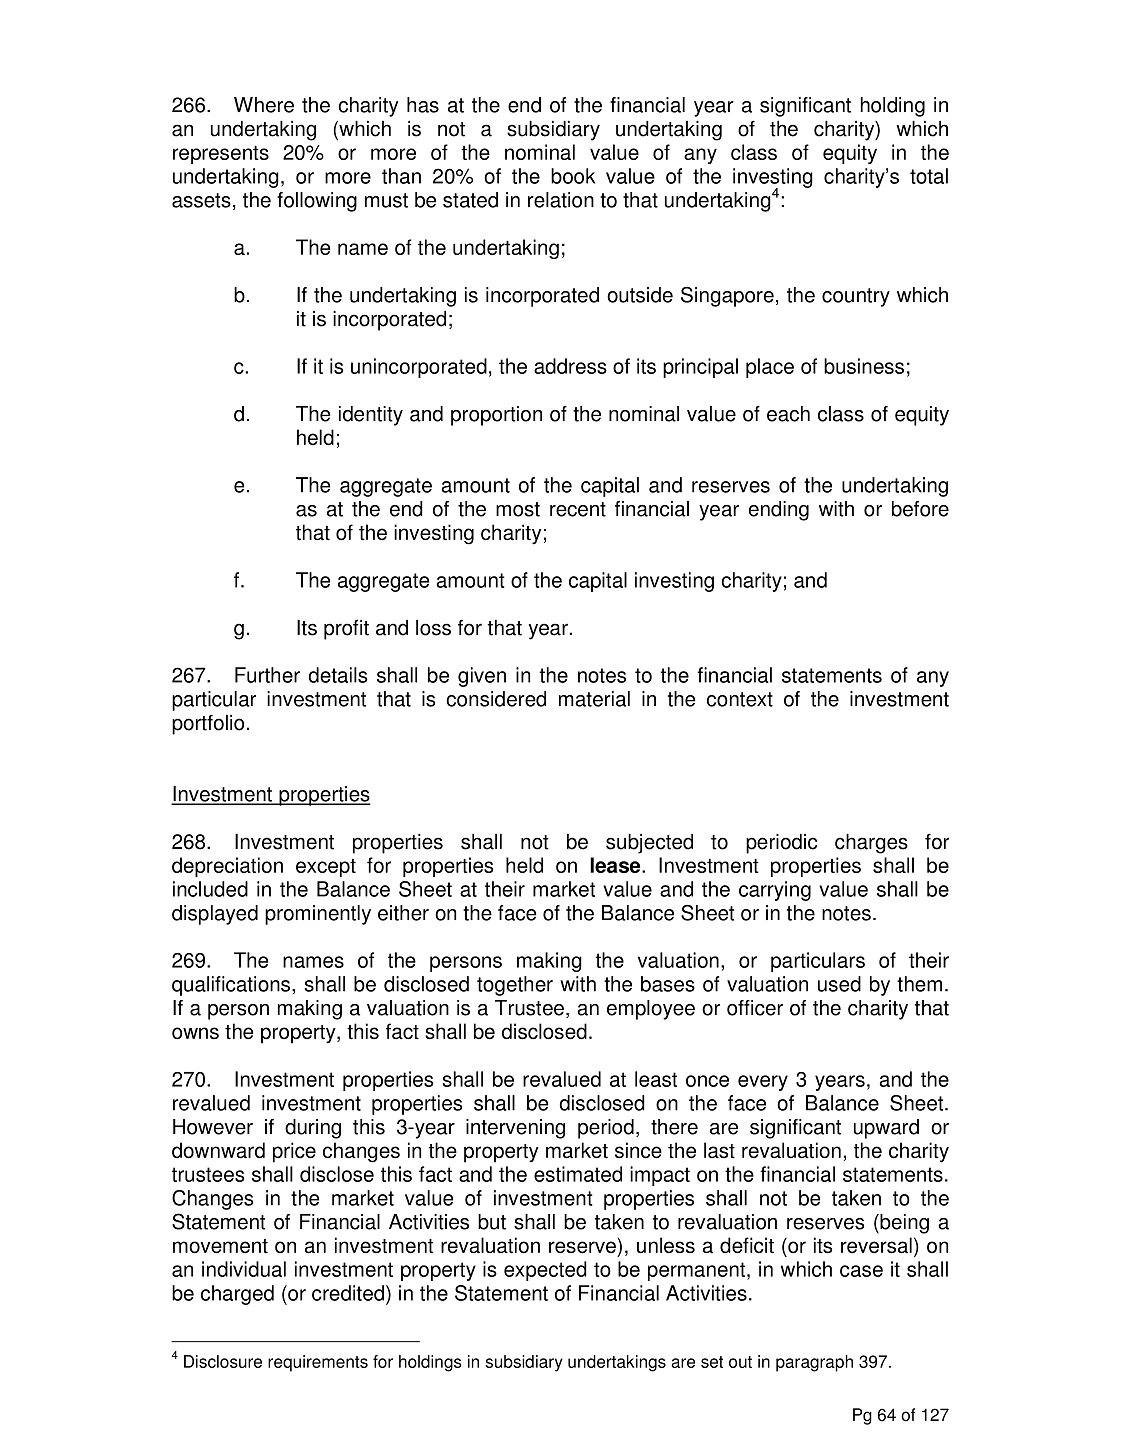 This image has width=1122, height=1451. Describe the element at coordinates (740, 699) in the image. I see `context` at that location.
